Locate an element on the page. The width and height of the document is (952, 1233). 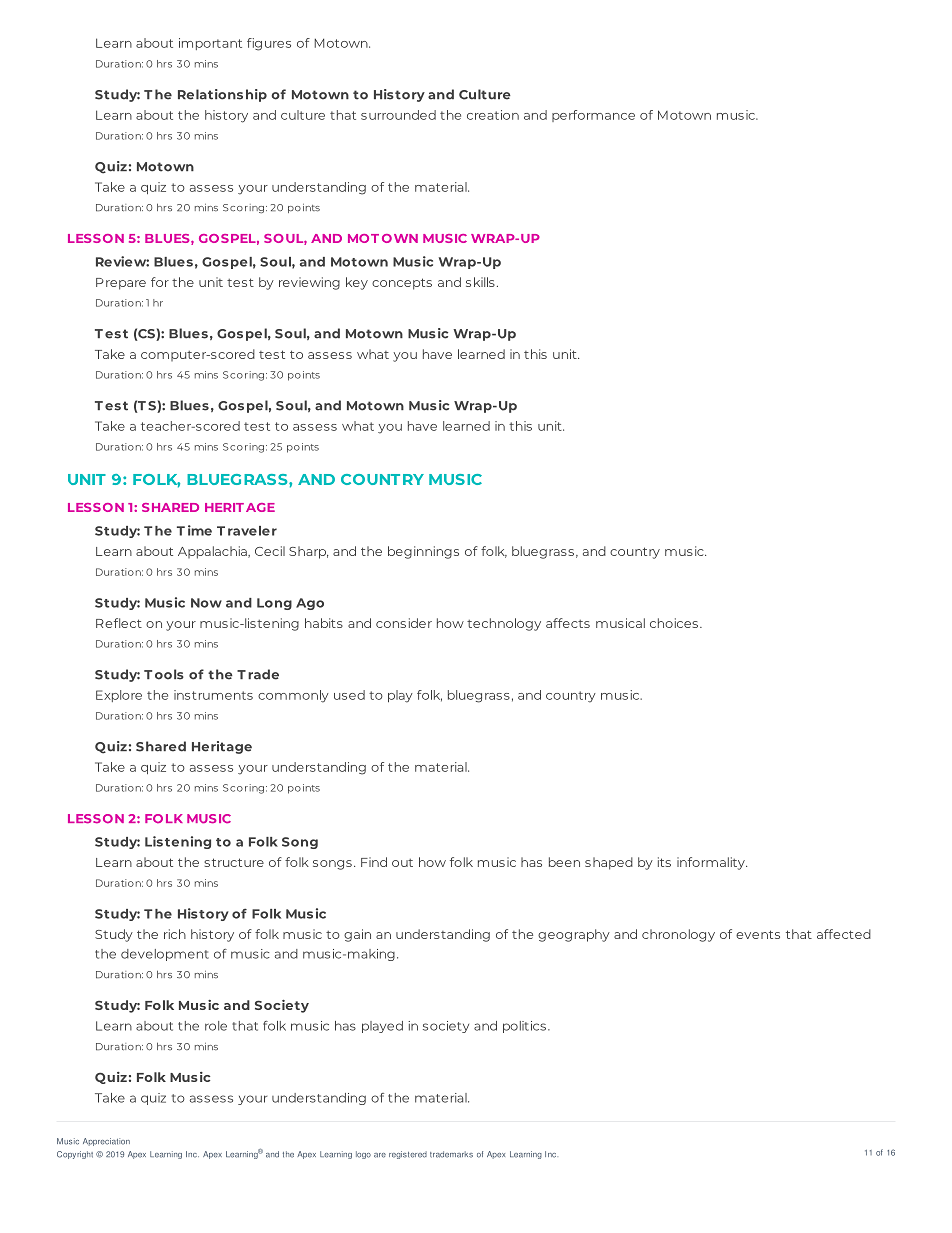
registered is located at coordinates (408, 1155).
